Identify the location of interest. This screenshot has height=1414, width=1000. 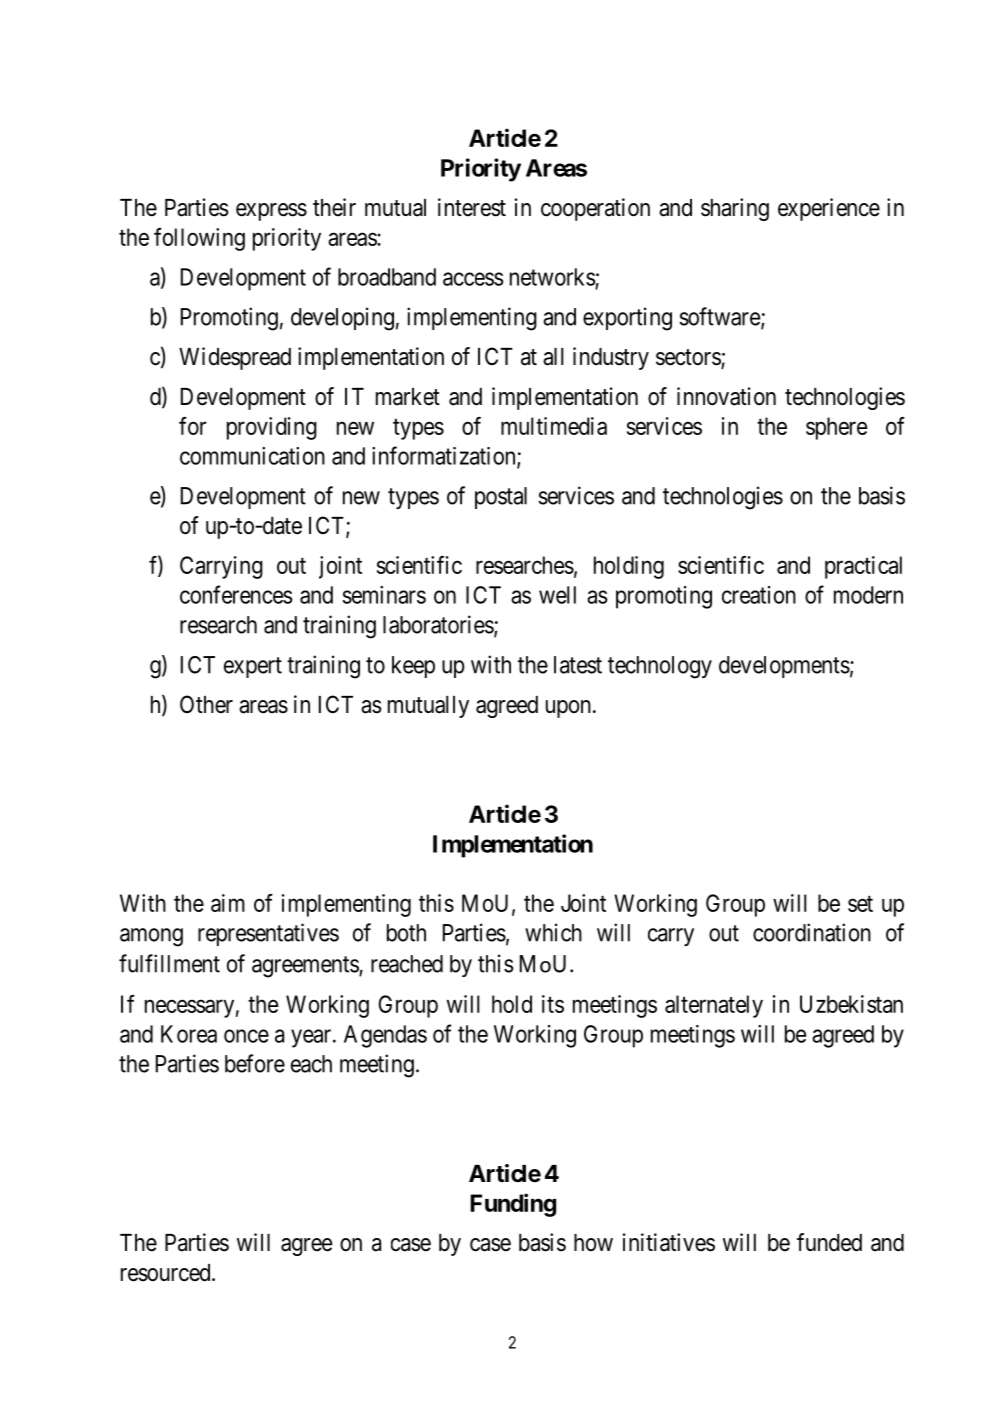
(472, 207).
